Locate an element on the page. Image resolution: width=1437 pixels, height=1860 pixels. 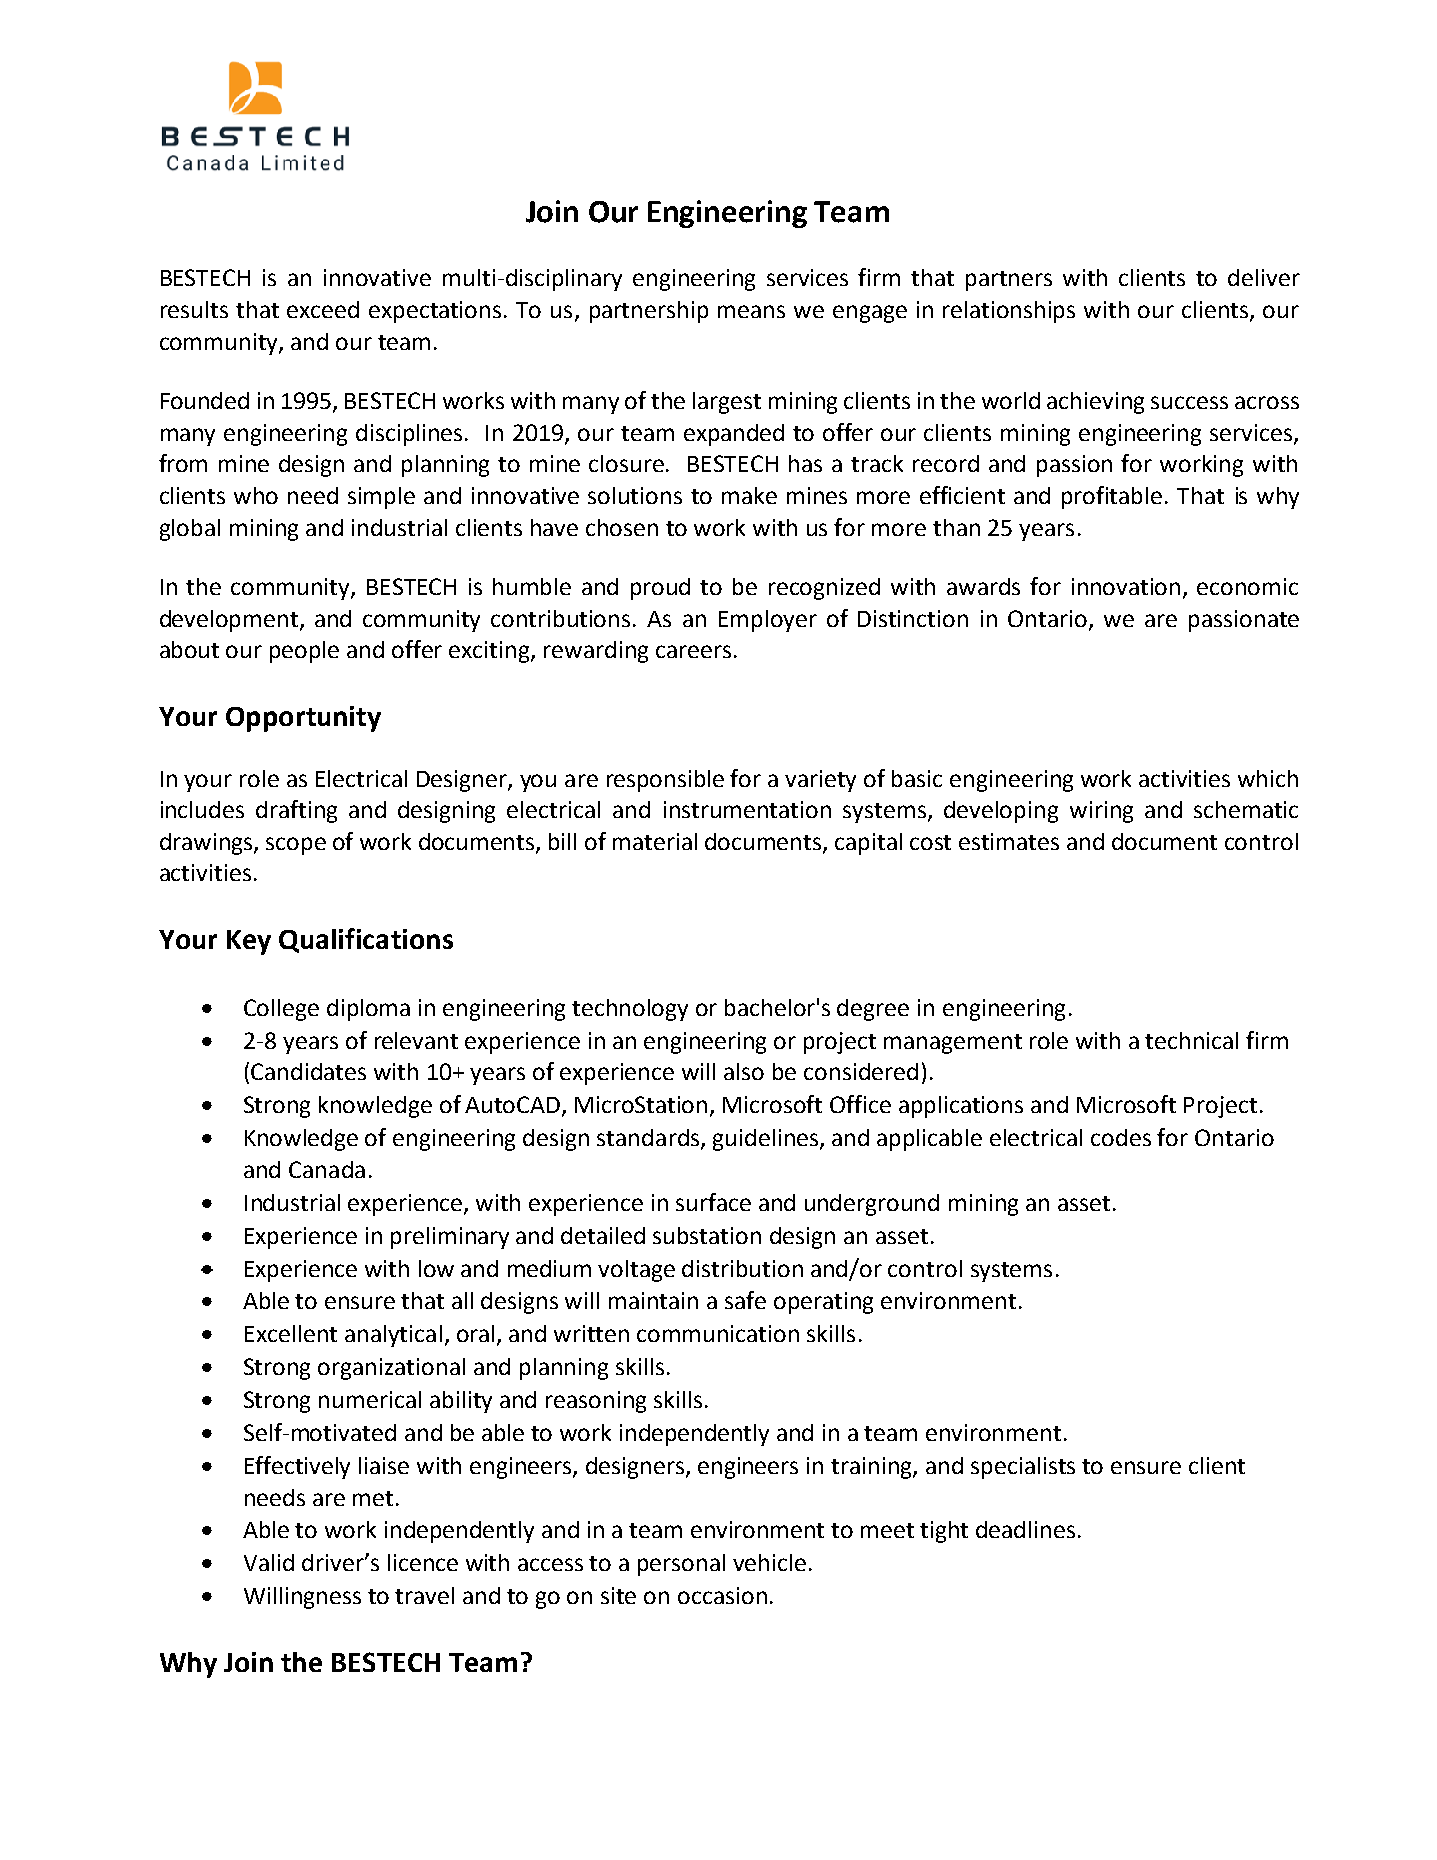
Canada is located at coordinates (327, 1169).
